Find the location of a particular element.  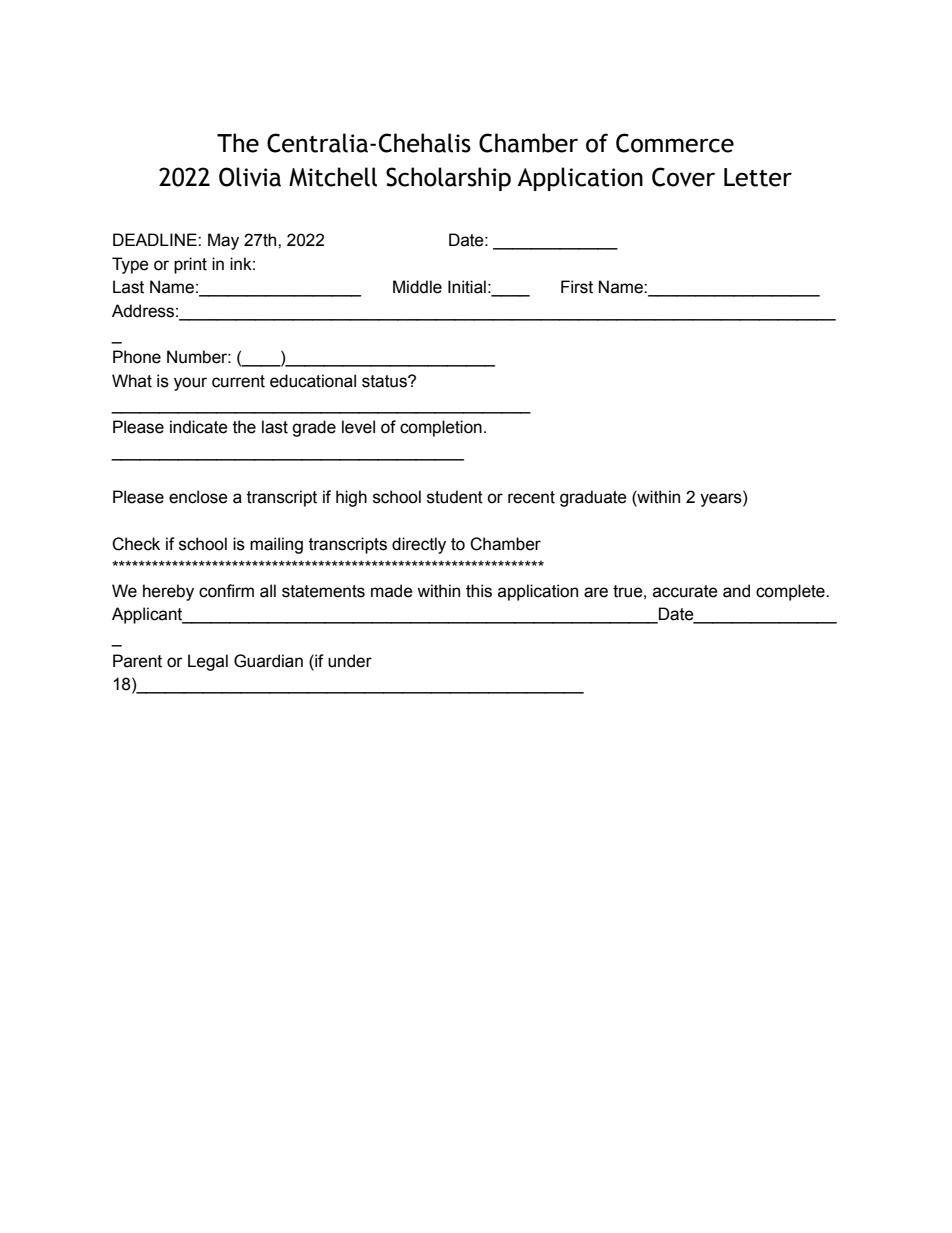

Middle is located at coordinates (417, 287).
